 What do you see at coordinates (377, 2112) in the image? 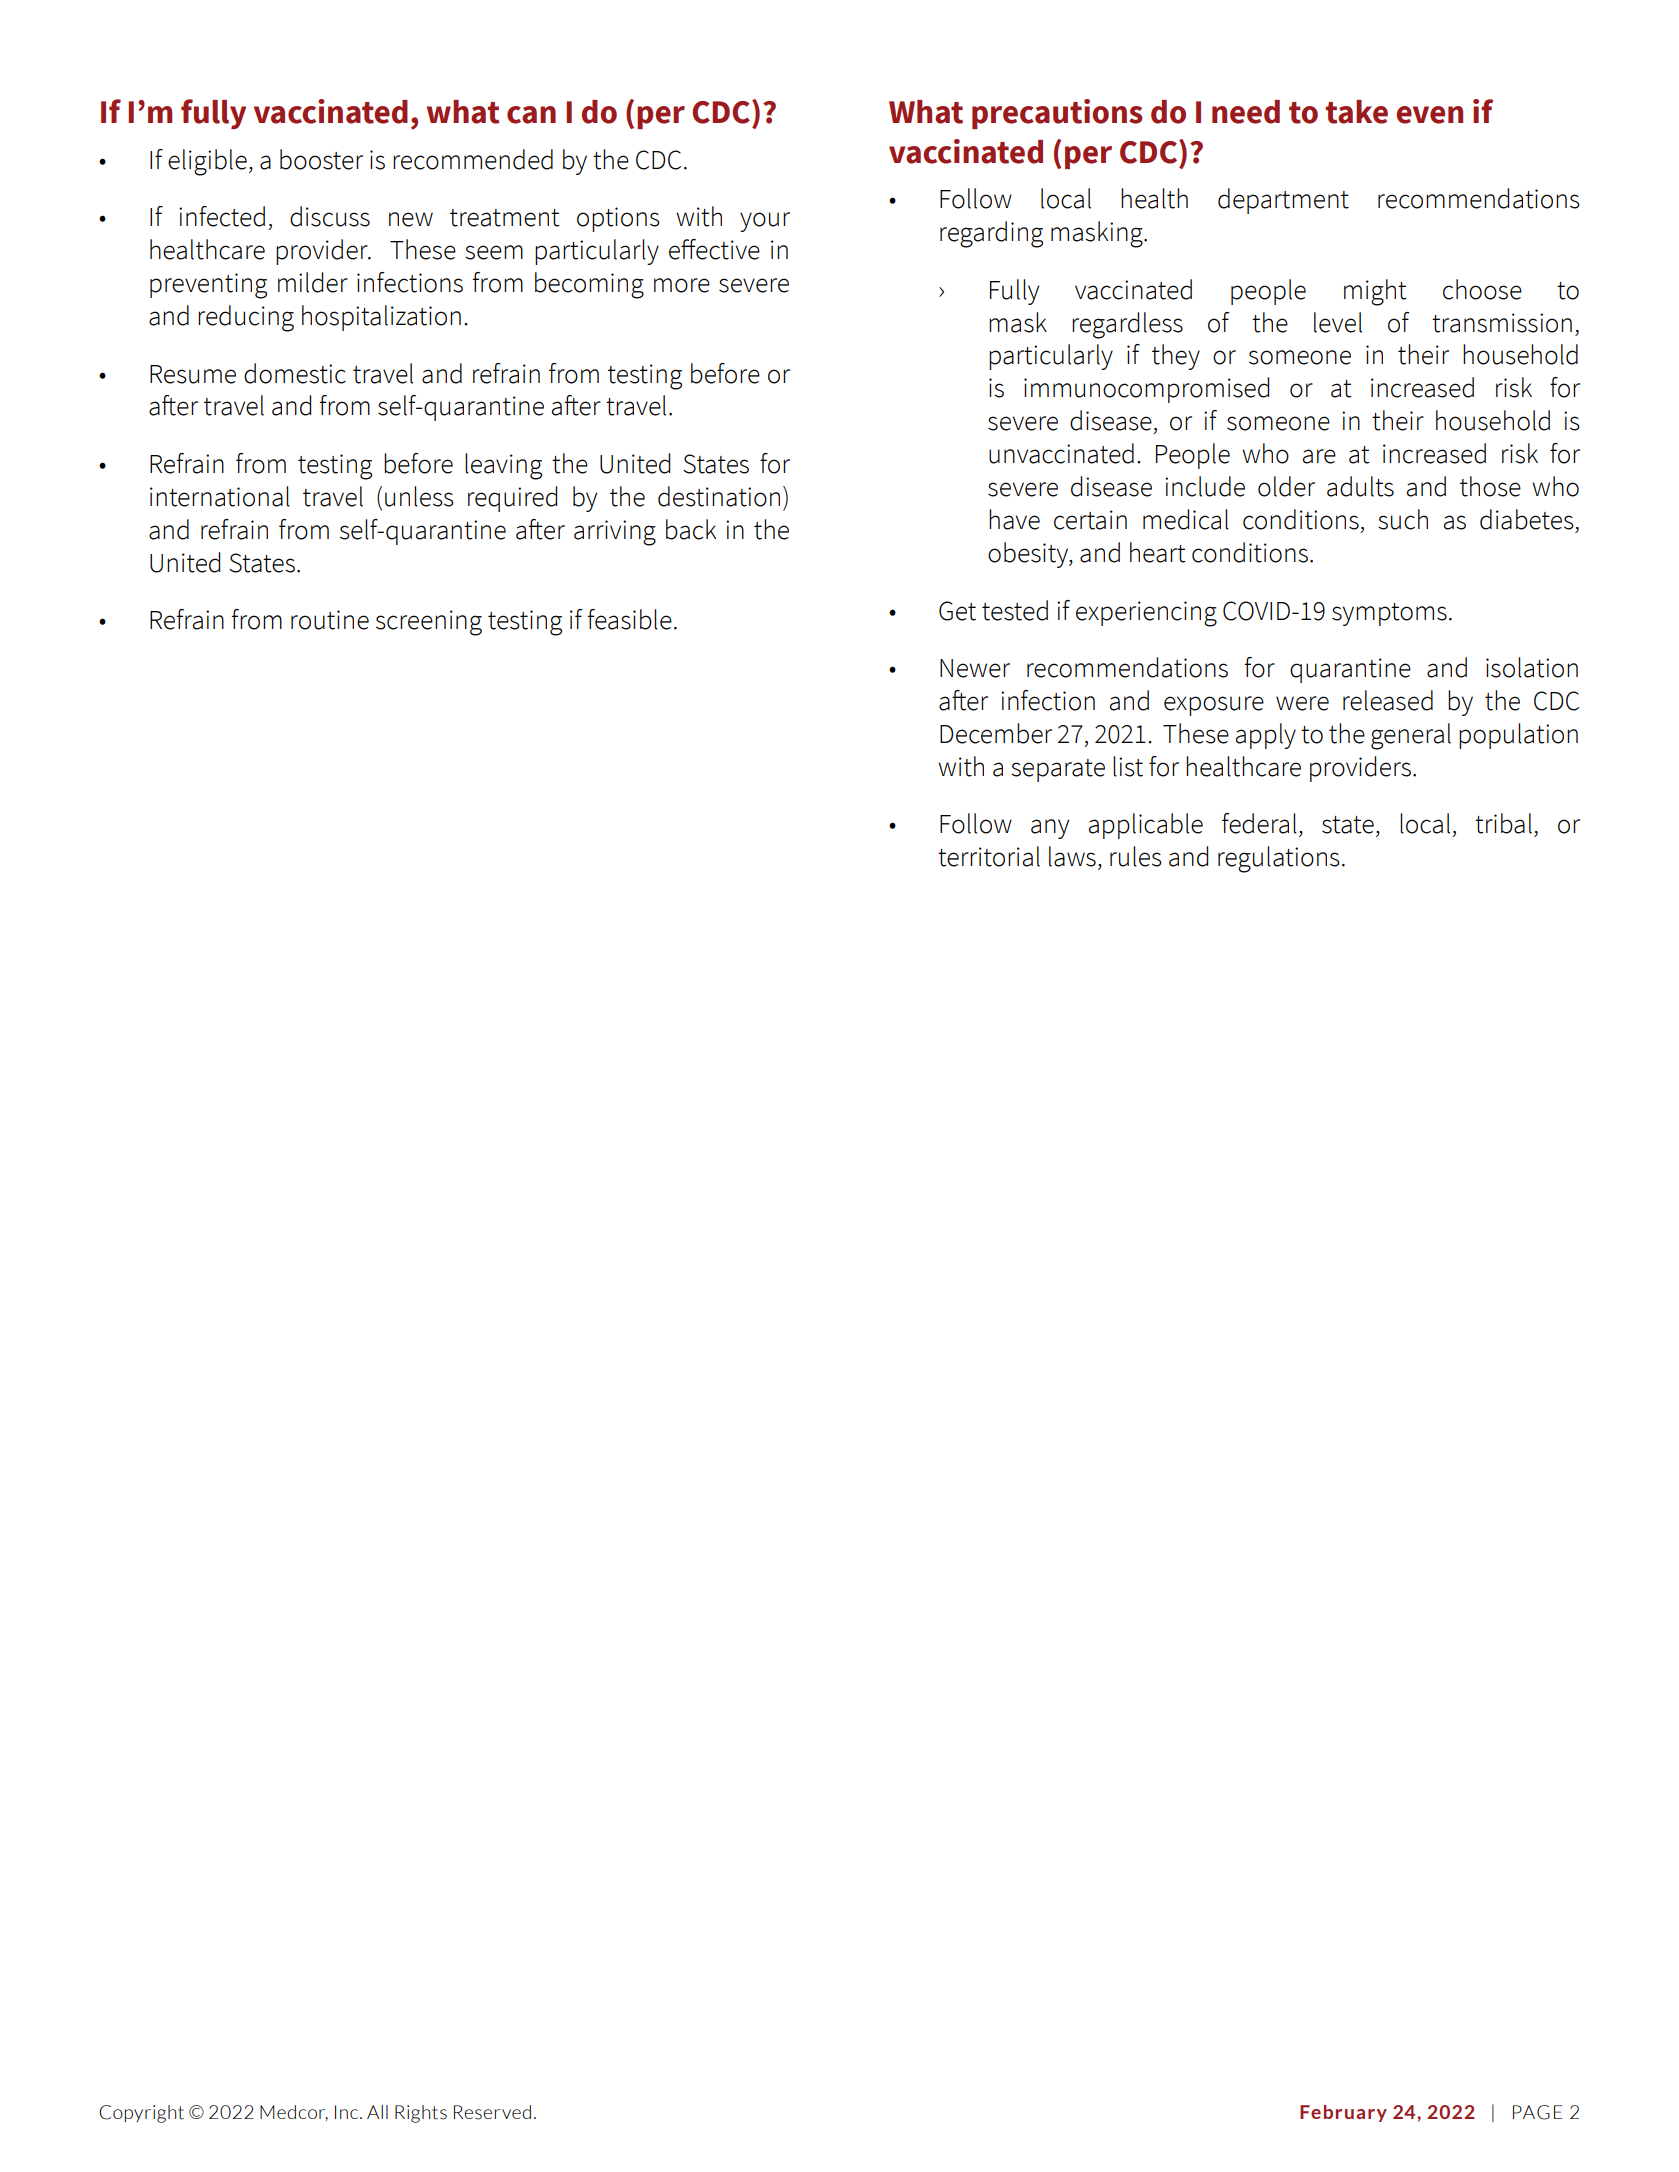
I see `All` at bounding box center [377, 2112].
